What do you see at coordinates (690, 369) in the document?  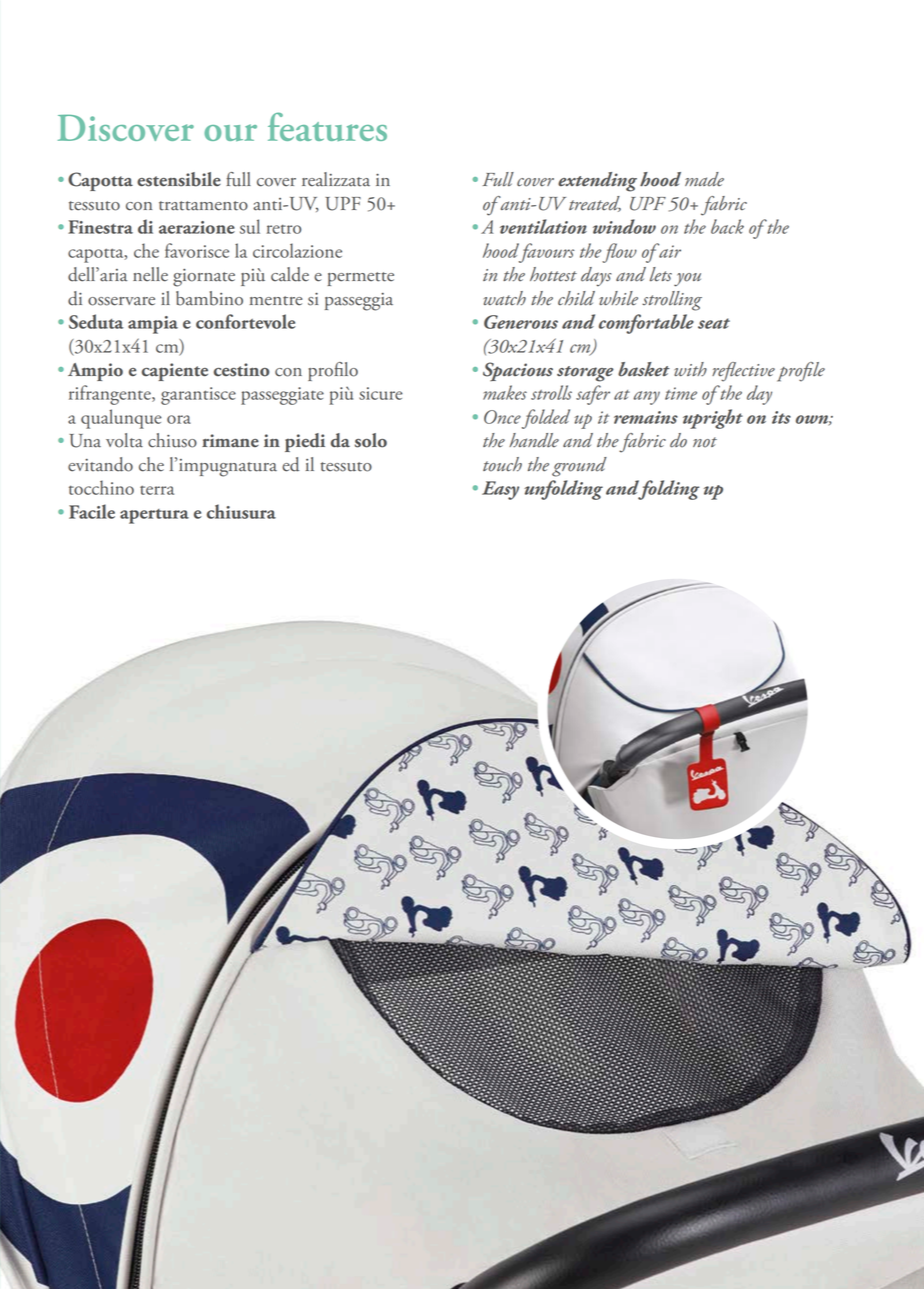 I see `with` at bounding box center [690, 369].
